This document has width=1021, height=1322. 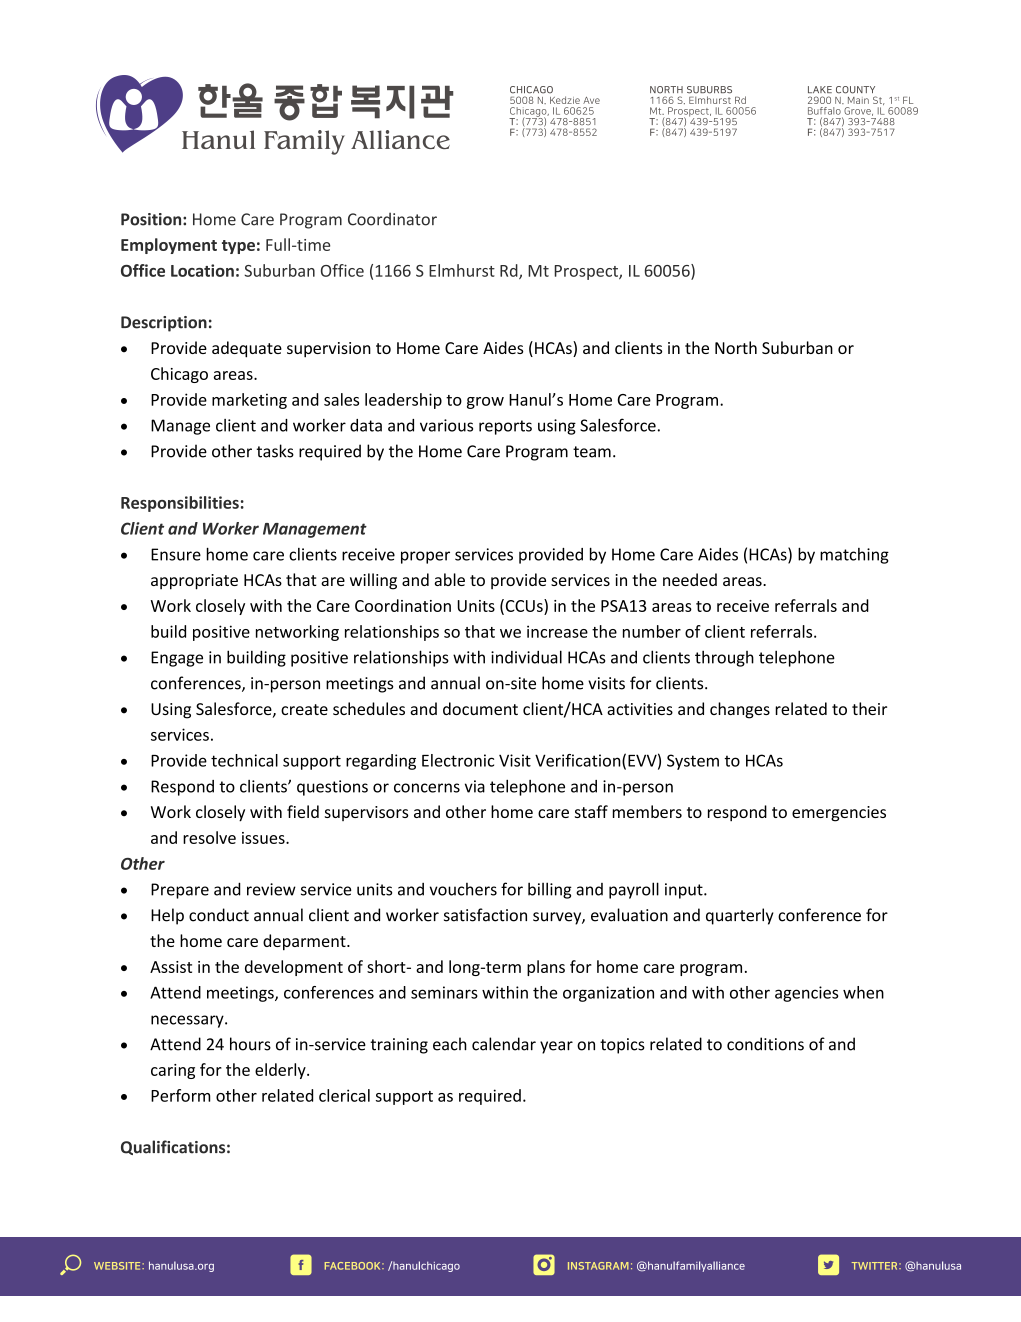 What do you see at coordinates (505, 427) in the document?
I see `reports` at bounding box center [505, 427].
